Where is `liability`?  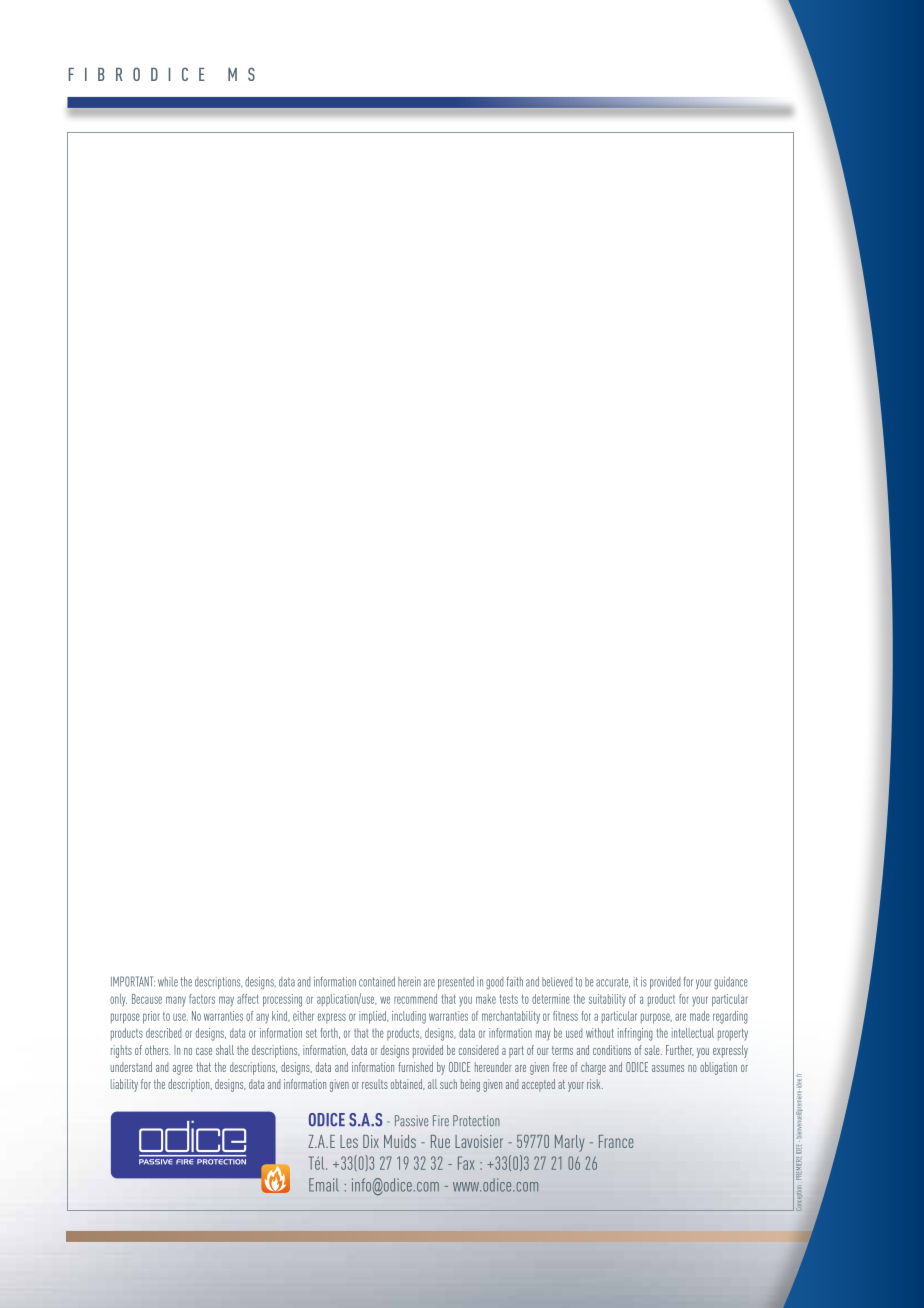
liability is located at coordinates (124, 1085).
